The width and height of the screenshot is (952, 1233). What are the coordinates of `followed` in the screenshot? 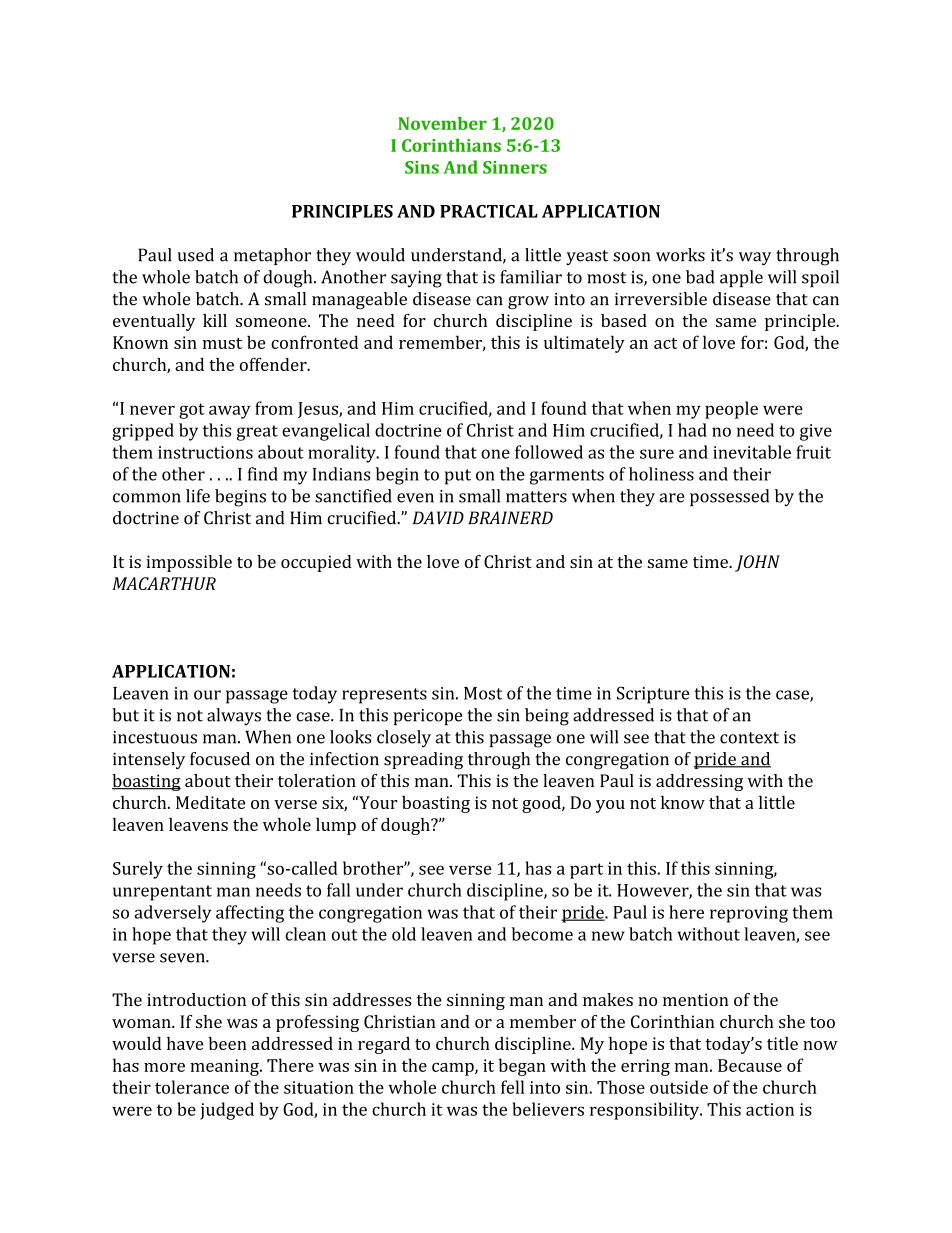 It's located at (549, 452).
